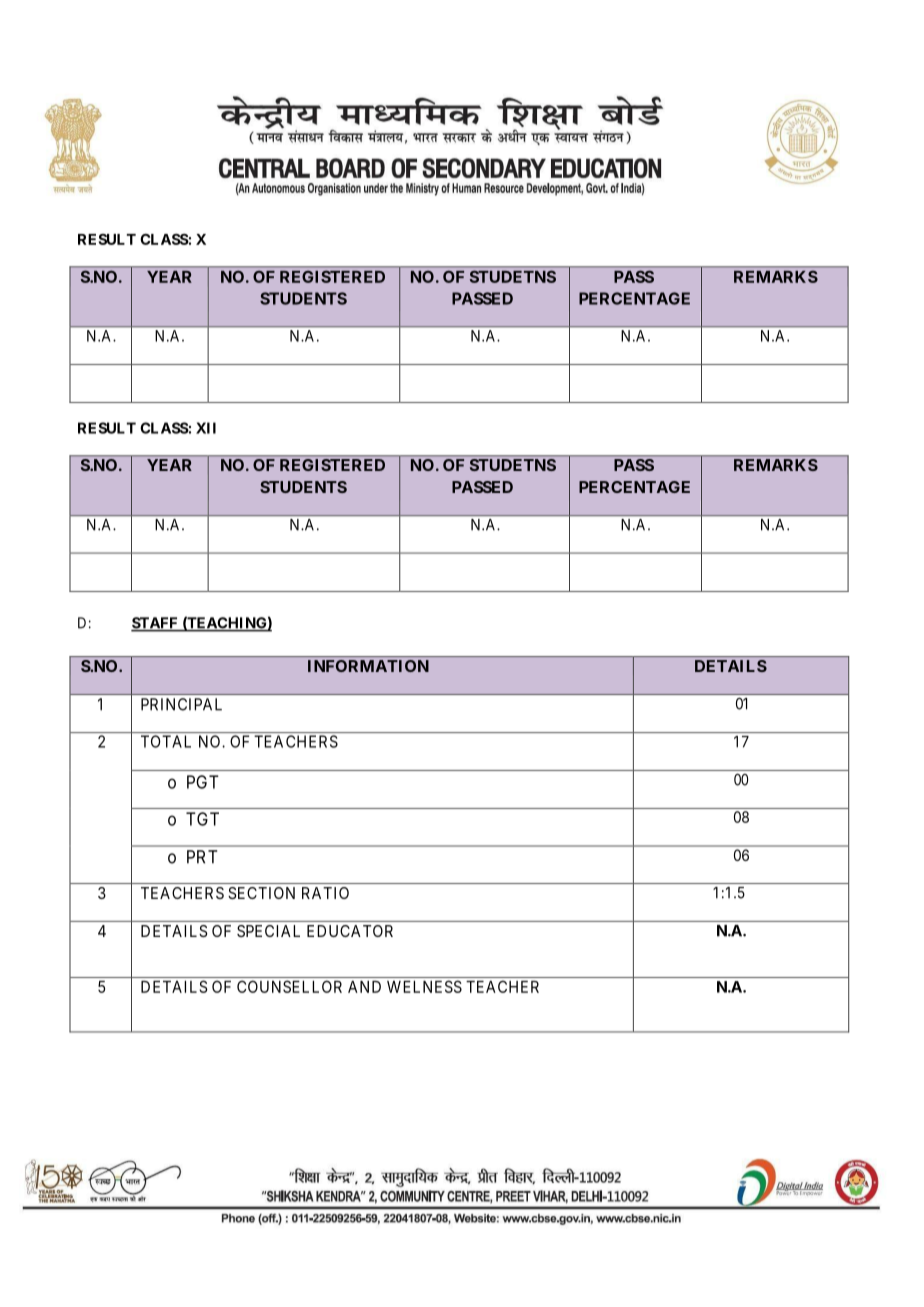 The height and width of the screenshot is (1307, 924). I want to click on RATIO, so click(325, 893).
